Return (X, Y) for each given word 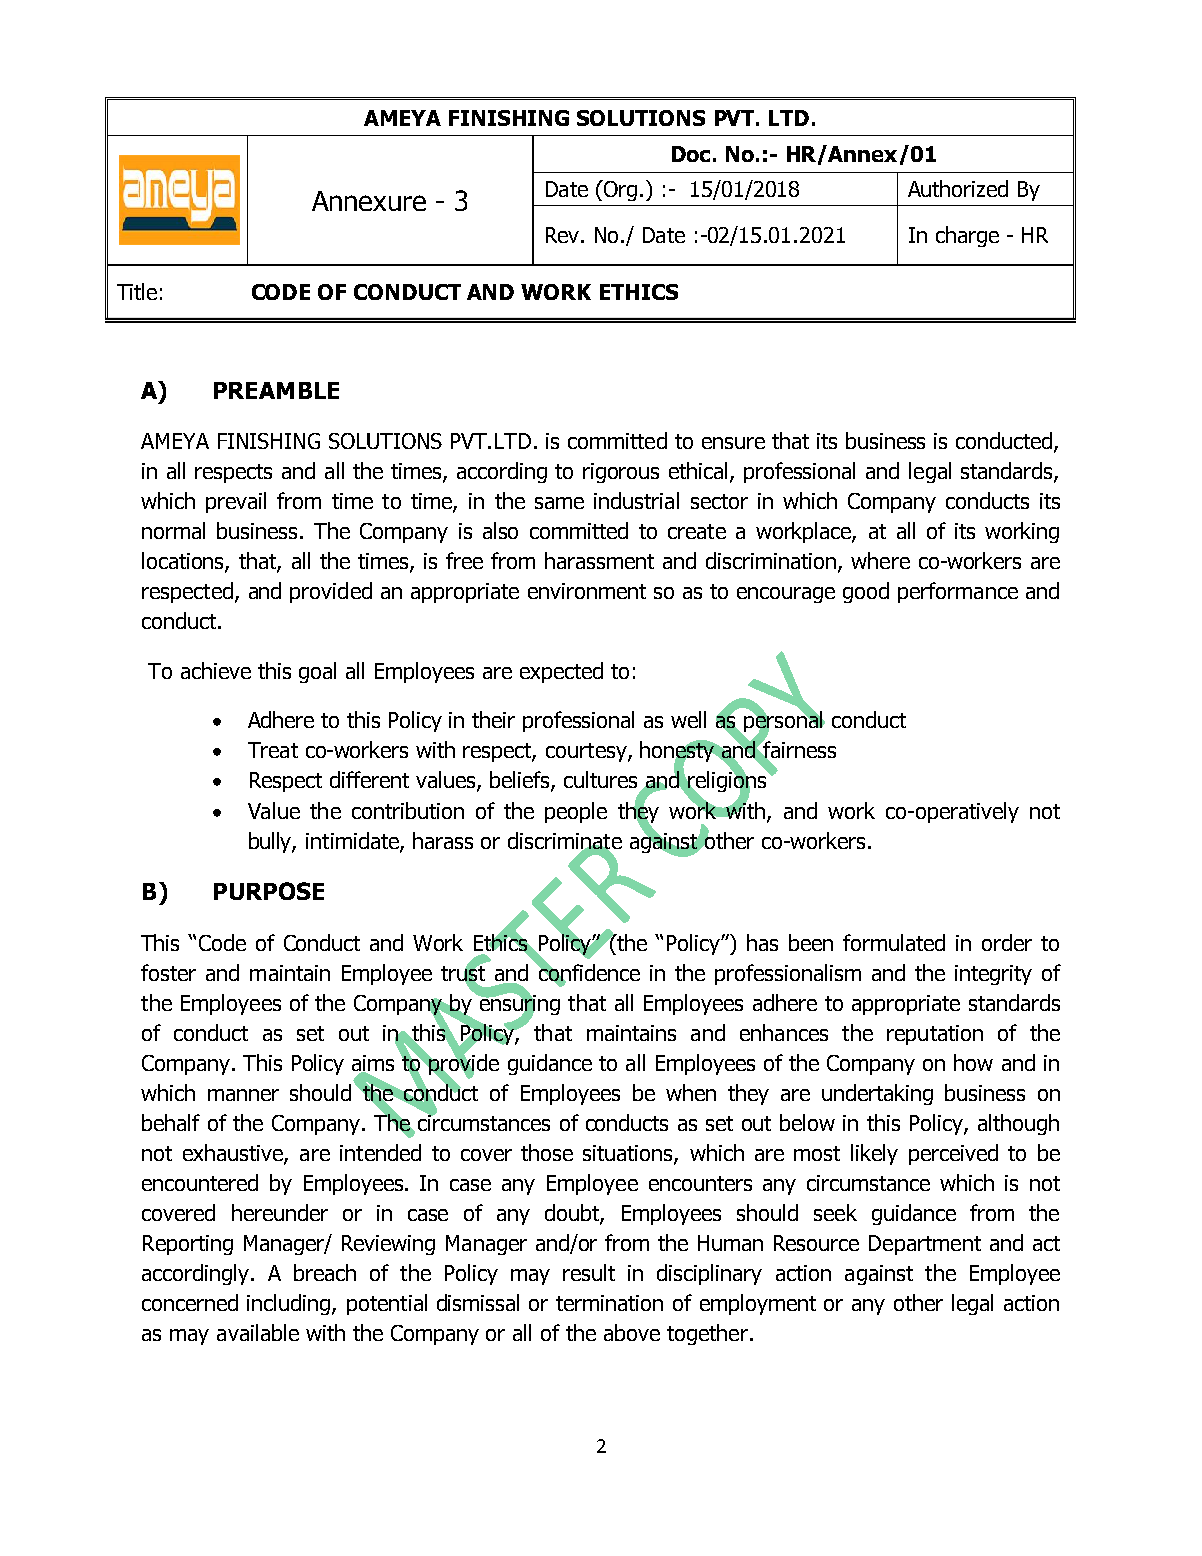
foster (168, 972)
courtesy (587, 752)
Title (137, 291)
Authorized (958, 188)
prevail (236, 502)
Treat (273, 750)
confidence (588, 972)
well (688, 719)
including (290, 1304)
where (880, 560)
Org (619, 190)
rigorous (621, 473)
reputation (935, 1035)
